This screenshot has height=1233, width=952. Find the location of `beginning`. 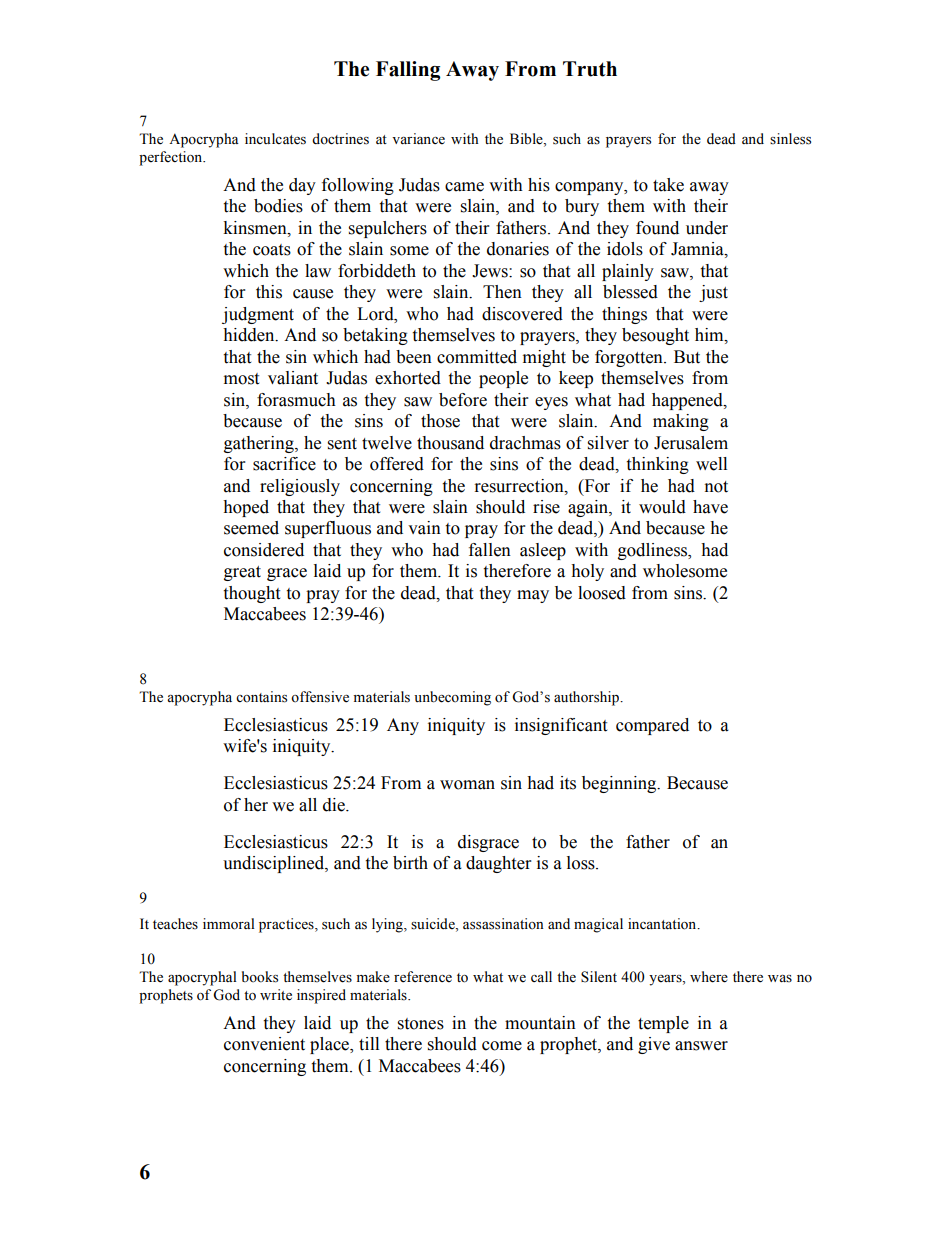

beginning is located at coordinates (620, 784).
